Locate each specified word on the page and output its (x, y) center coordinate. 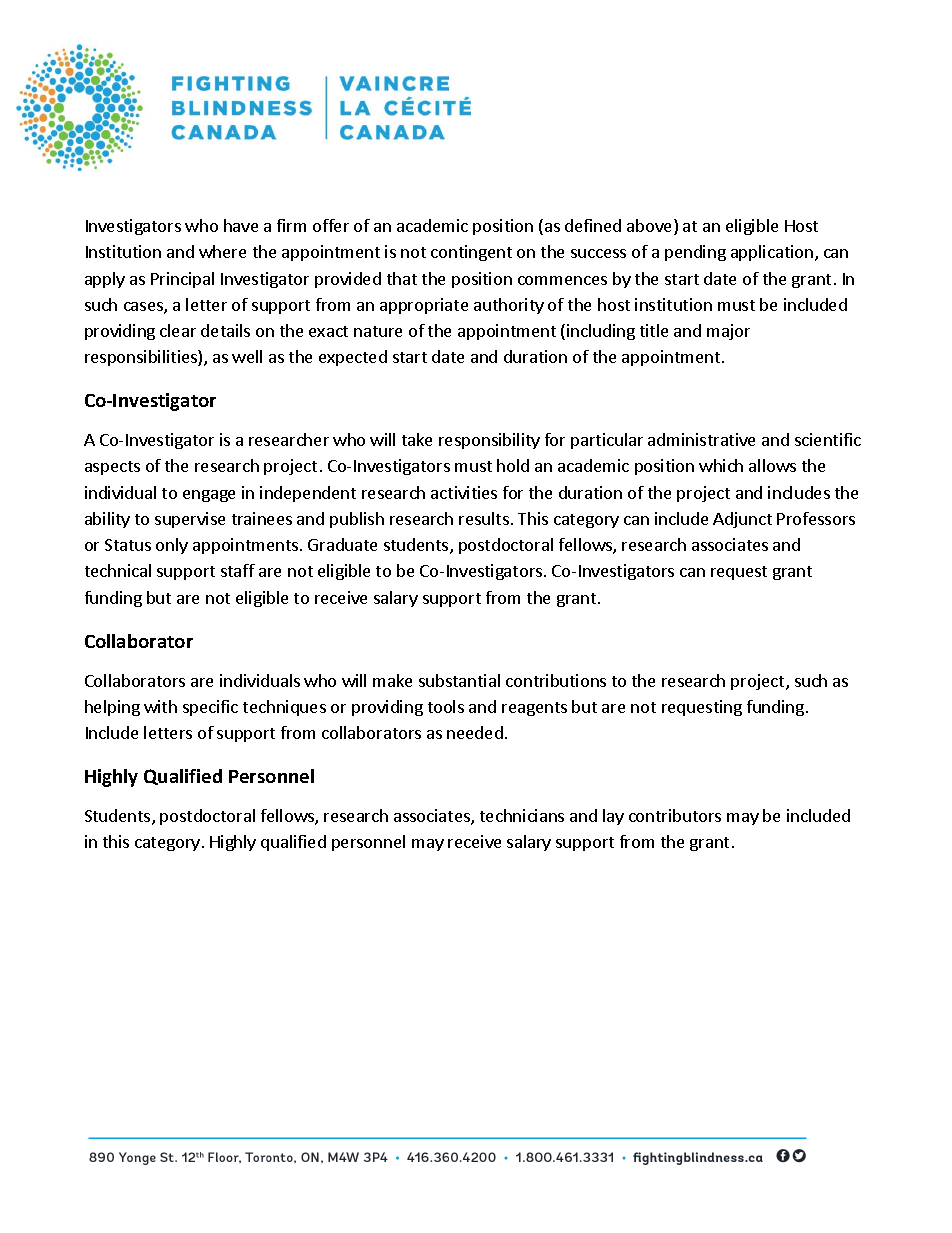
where (222, 251)
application (772, 253)
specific (210, 708)
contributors (675, 815)
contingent (471, 253)
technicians (522, 815)
